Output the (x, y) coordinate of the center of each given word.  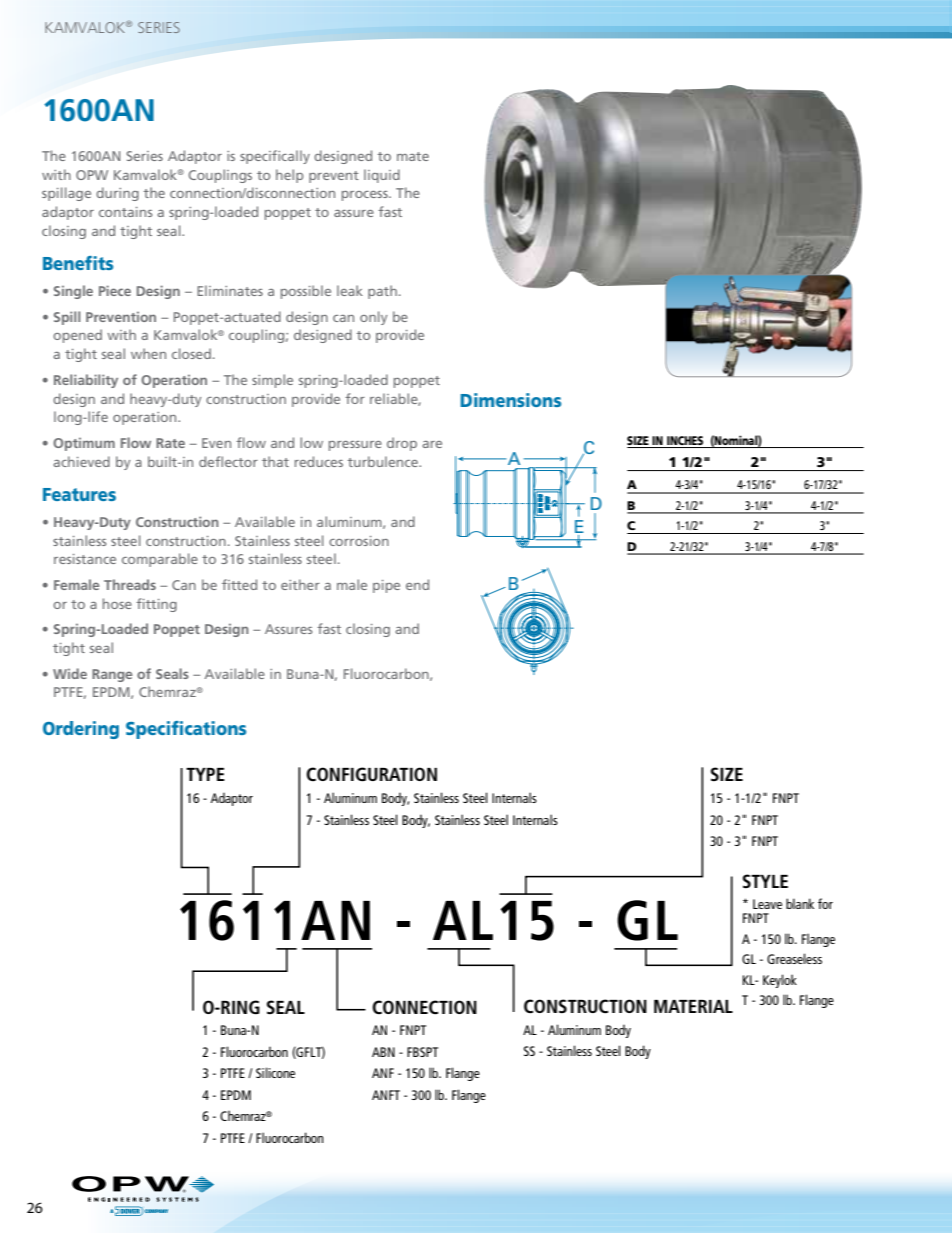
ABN (383, 1052)
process (366, 196)
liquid (382, 176)
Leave (767, 904)
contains (125, 212)
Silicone (275, 1072)
